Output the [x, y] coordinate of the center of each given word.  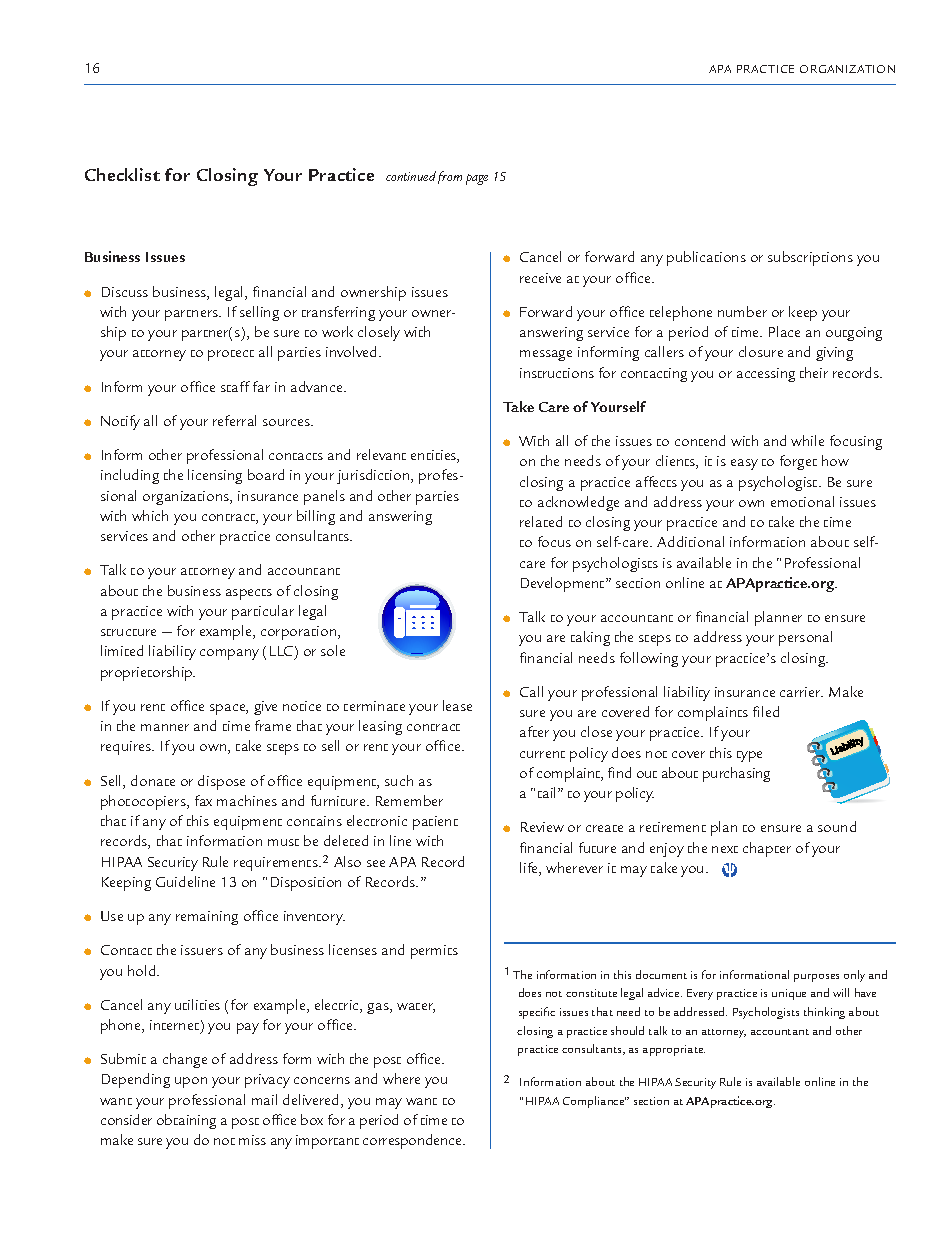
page [477, 179]
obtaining [186, 1121]
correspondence [413, 1141]
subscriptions [810, 258]
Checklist [122, 174]
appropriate [674, 1050]
